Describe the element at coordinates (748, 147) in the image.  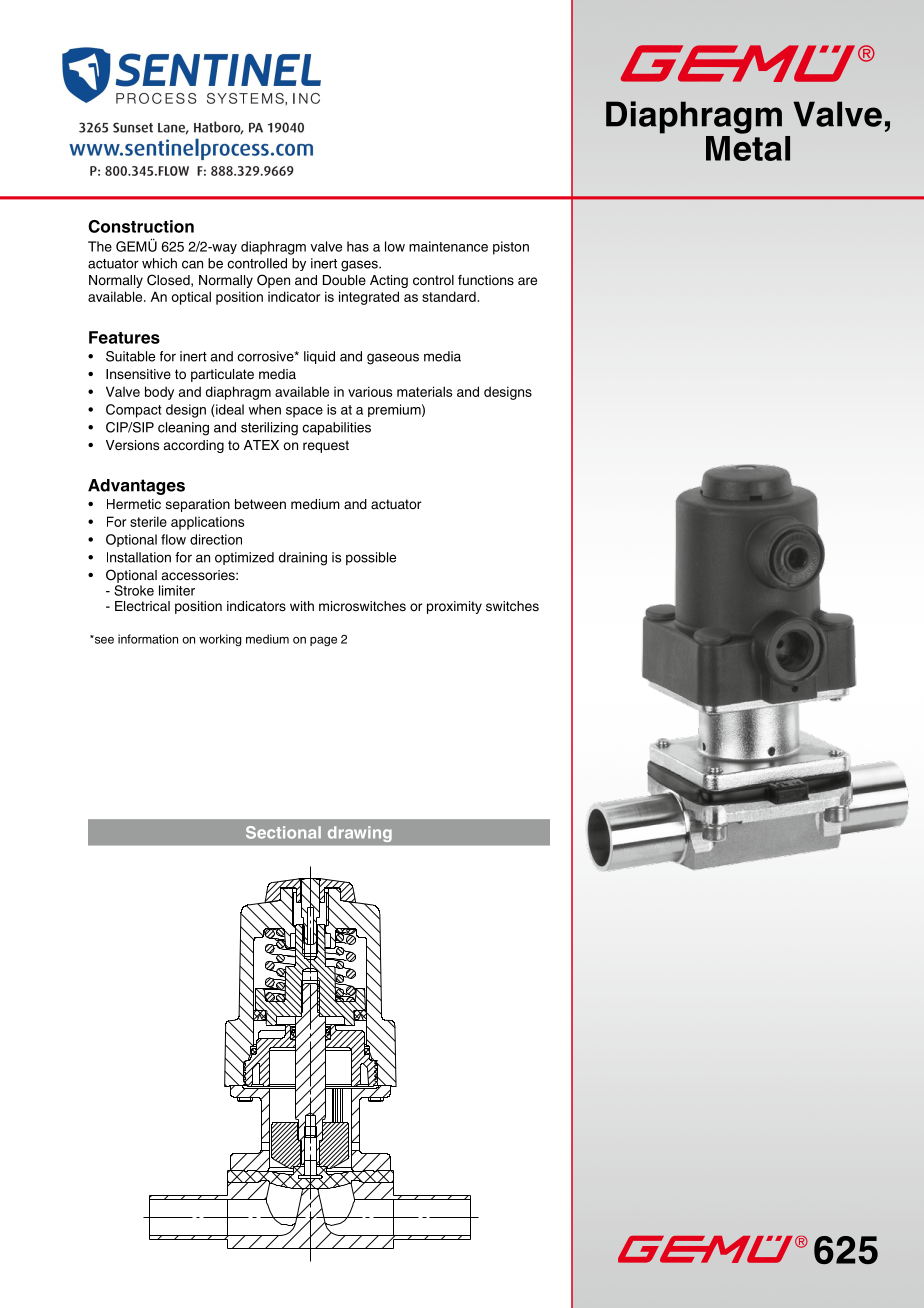
I see `Metal` at that location.
